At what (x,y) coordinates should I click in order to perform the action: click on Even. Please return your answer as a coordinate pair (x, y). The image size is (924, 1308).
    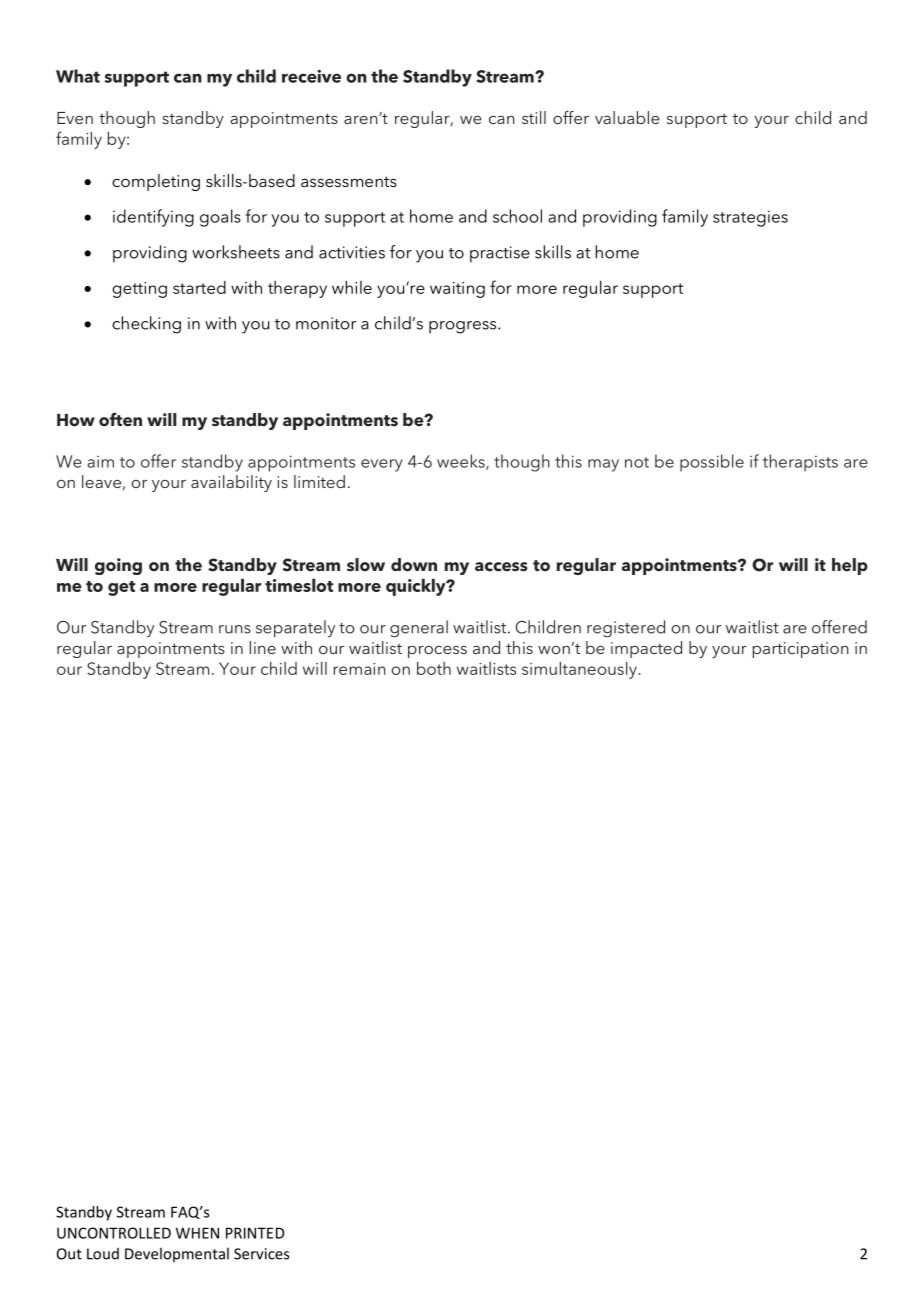
    Looking at the image, I should click on (75, 118).
